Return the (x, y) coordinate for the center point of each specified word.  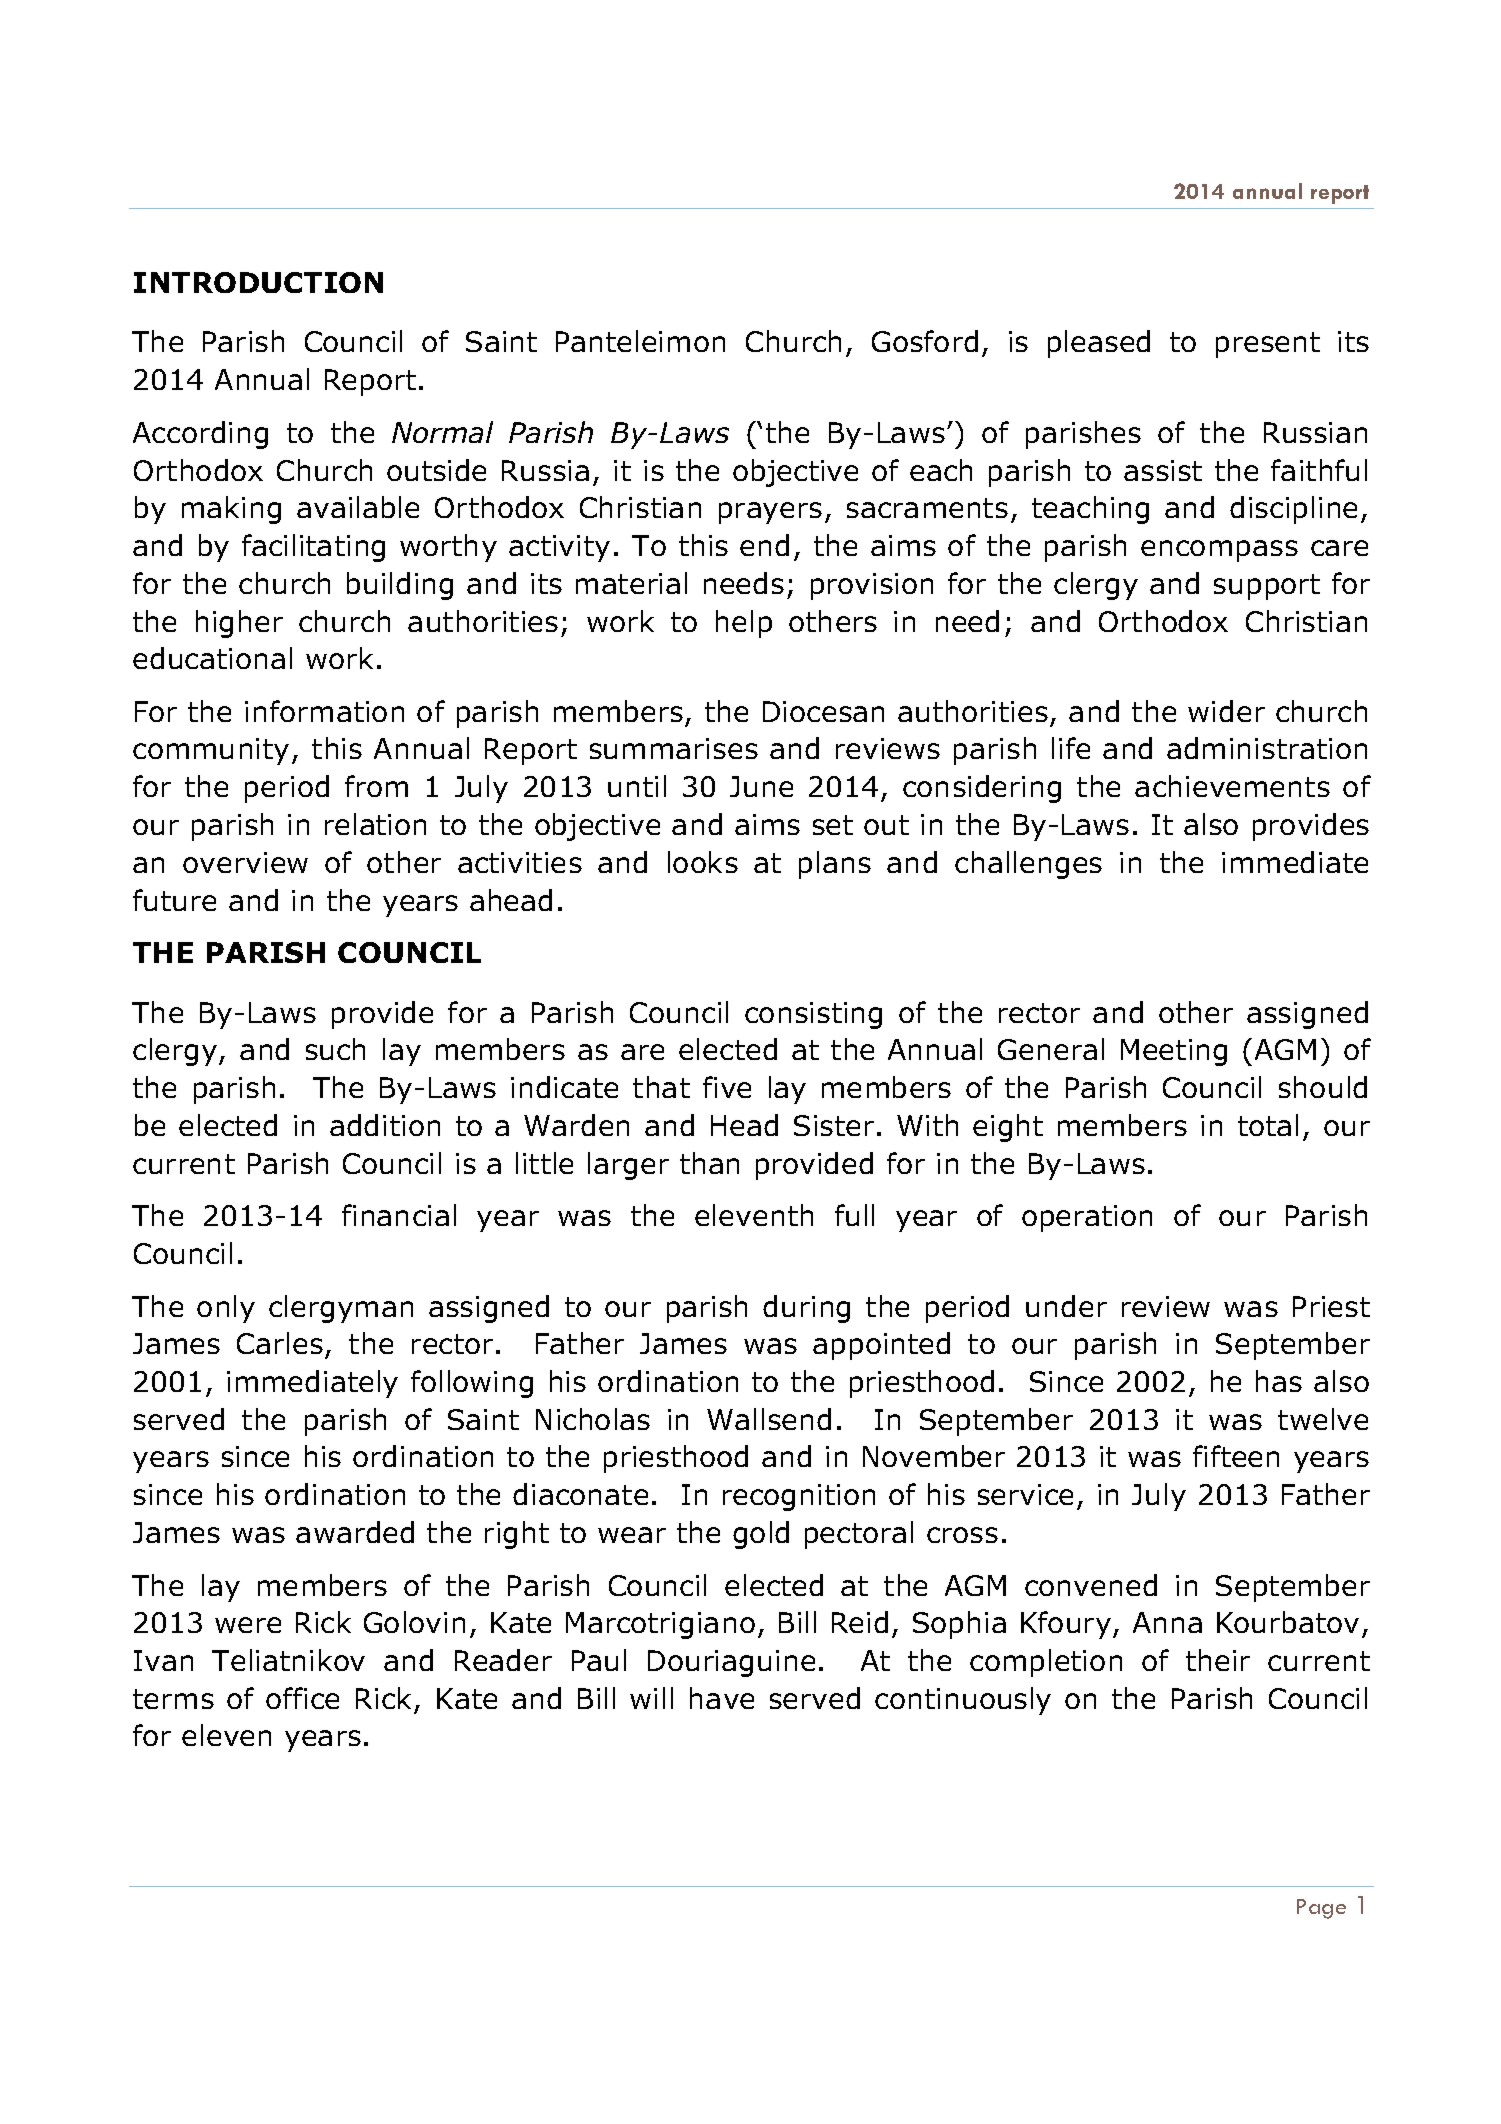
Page (1321, 1909)
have (722, 1698)
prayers (770, 513)
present (1268, 345)
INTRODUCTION (258, 282)
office (302, 1698)
